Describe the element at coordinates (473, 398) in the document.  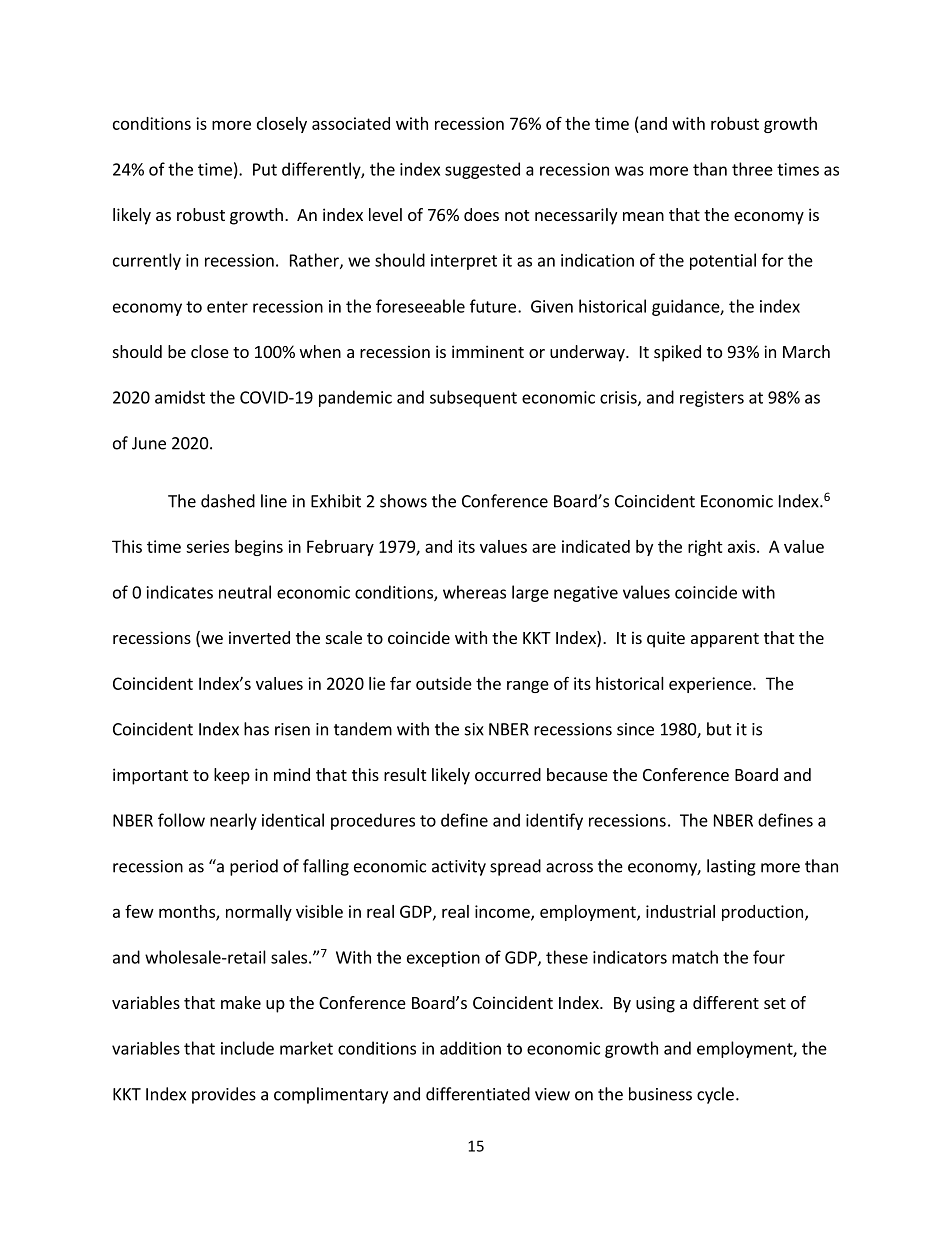
I see `subsequent` at that location.
